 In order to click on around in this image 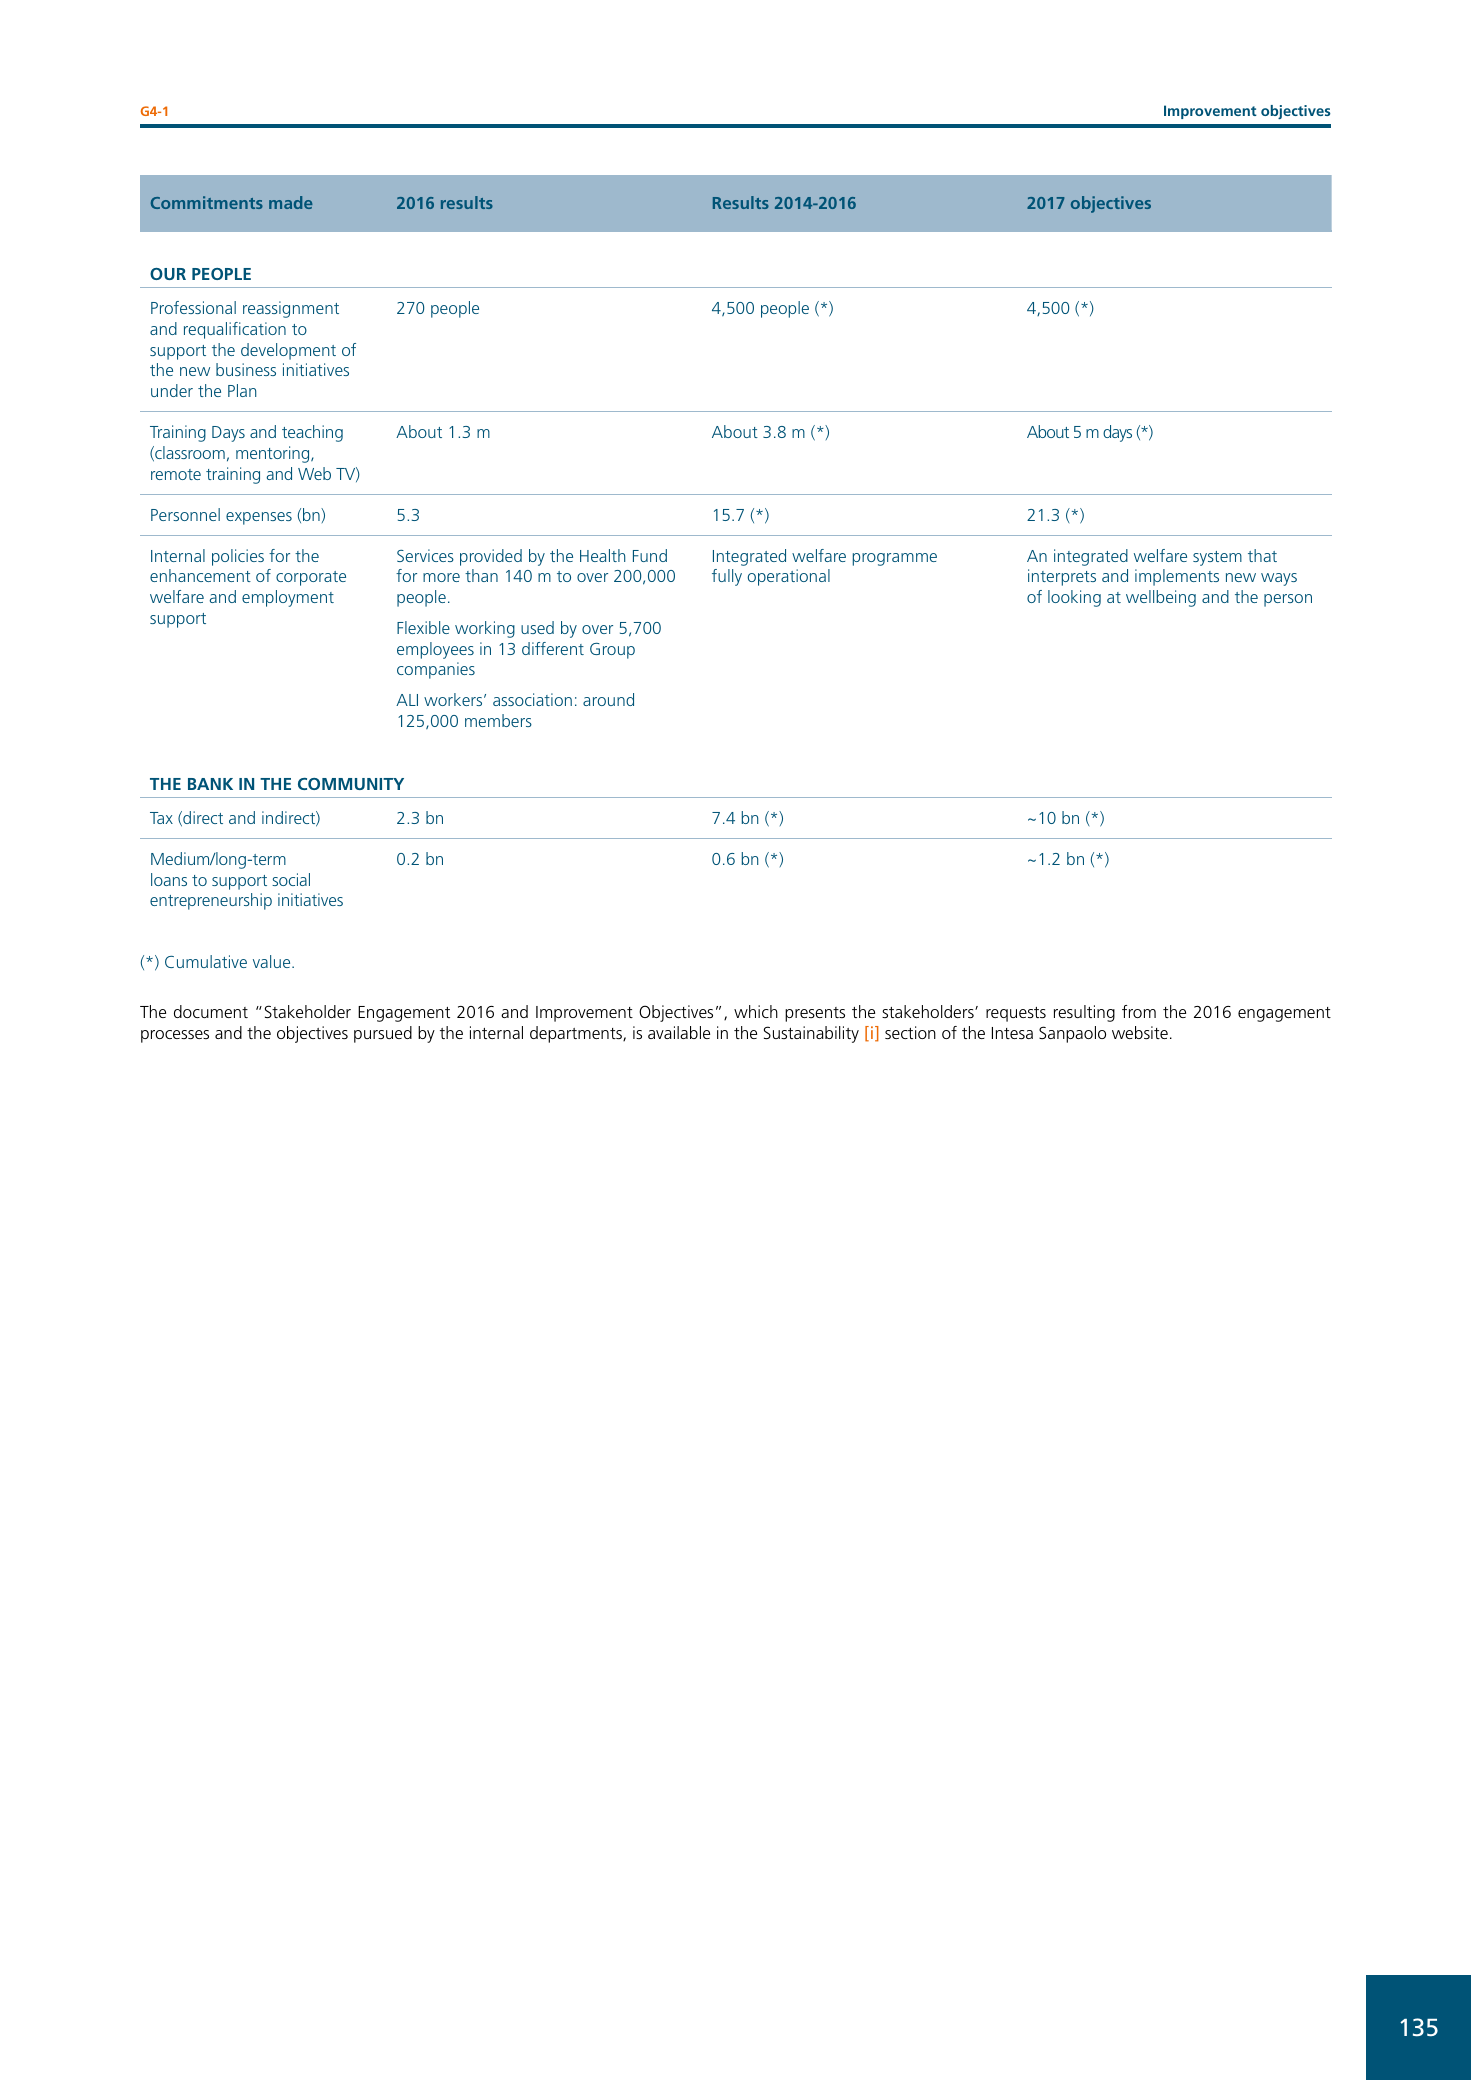, I will do `click(608, 699)`.
